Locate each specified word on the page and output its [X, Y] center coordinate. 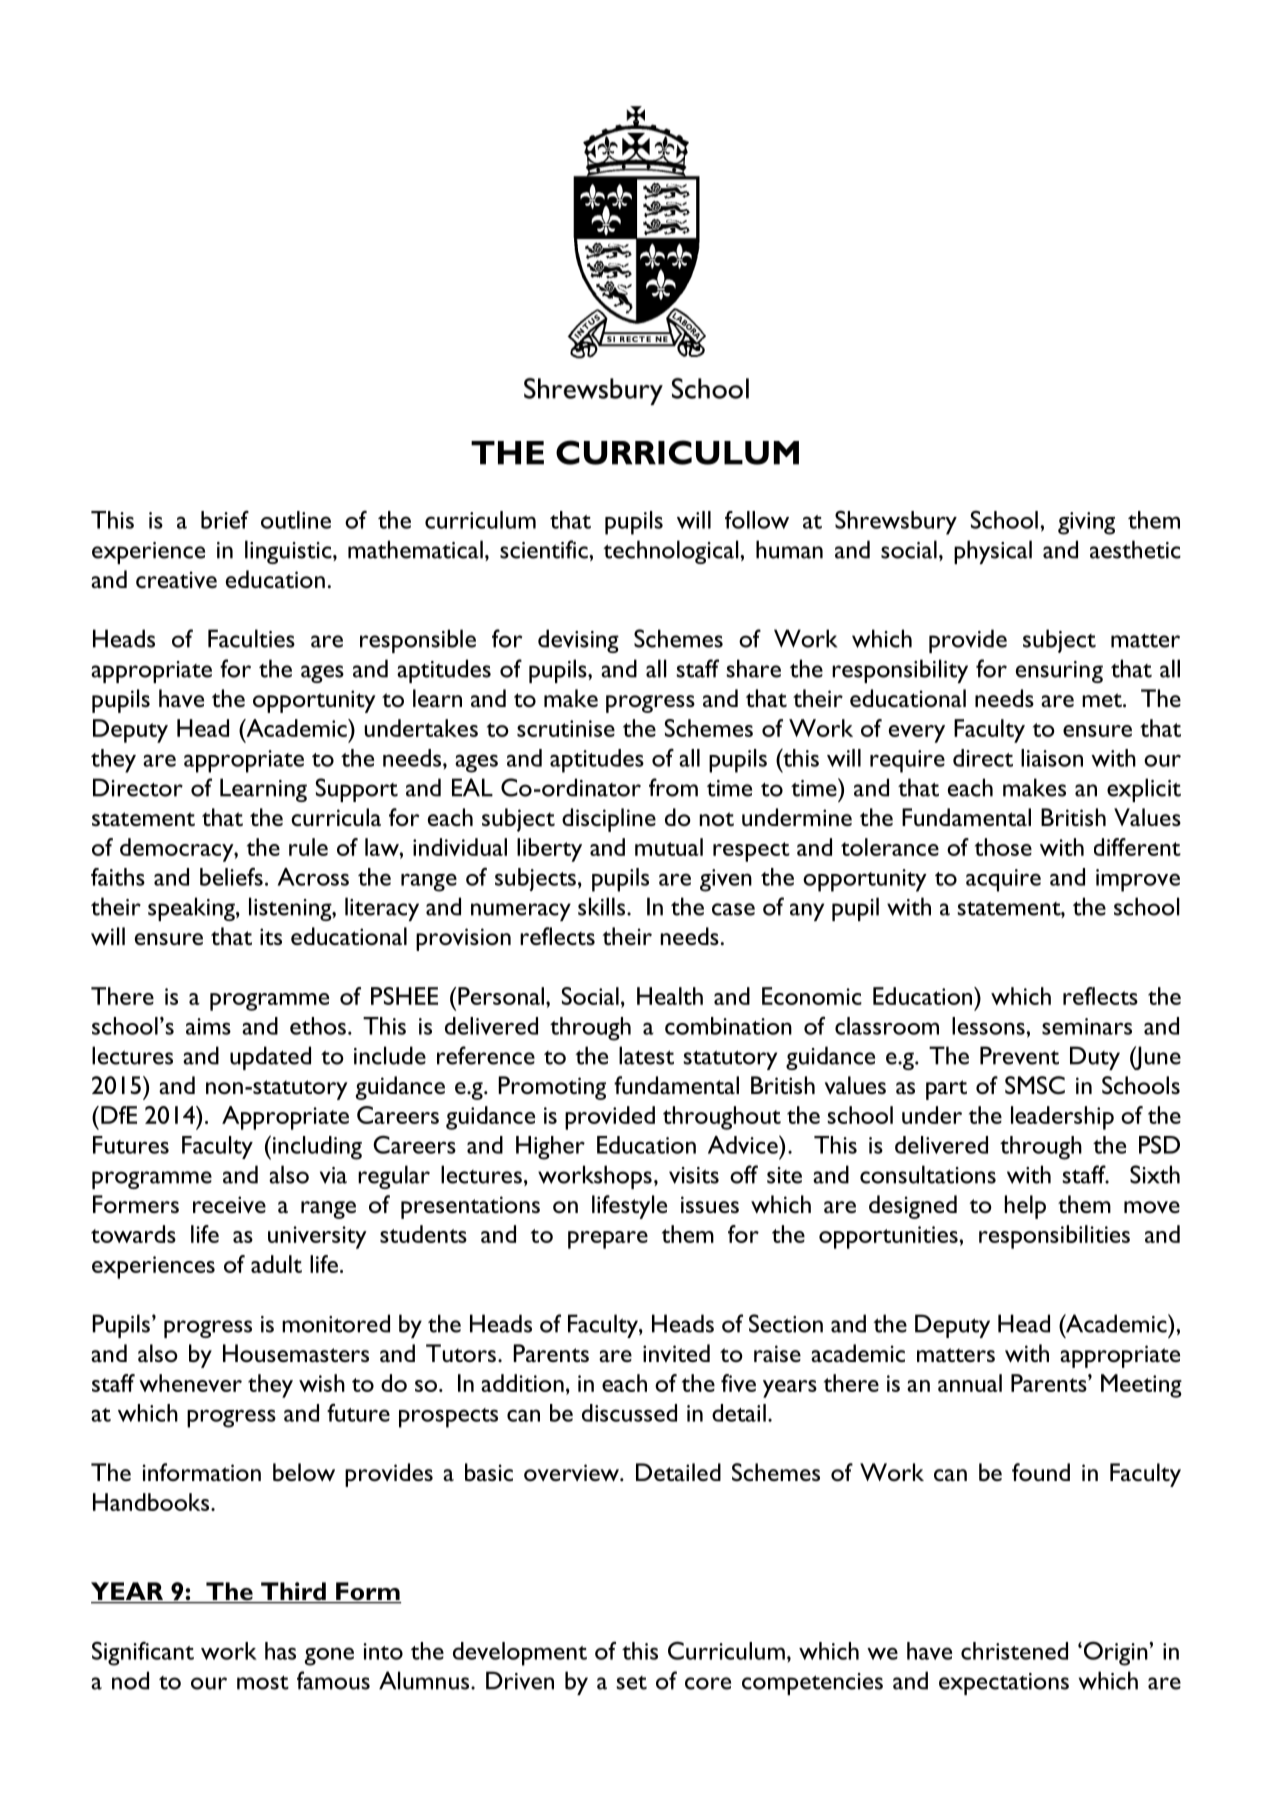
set [631, 1683]
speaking [192, 909]
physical [993, 552]
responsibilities [1054, 1237]
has [280, 1651]
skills [601, 906]
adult [276, 1264]
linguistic [289, 552]
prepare [608, 1240]
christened [1014, 1651]
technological [672, 552]
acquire [1003, 880]
